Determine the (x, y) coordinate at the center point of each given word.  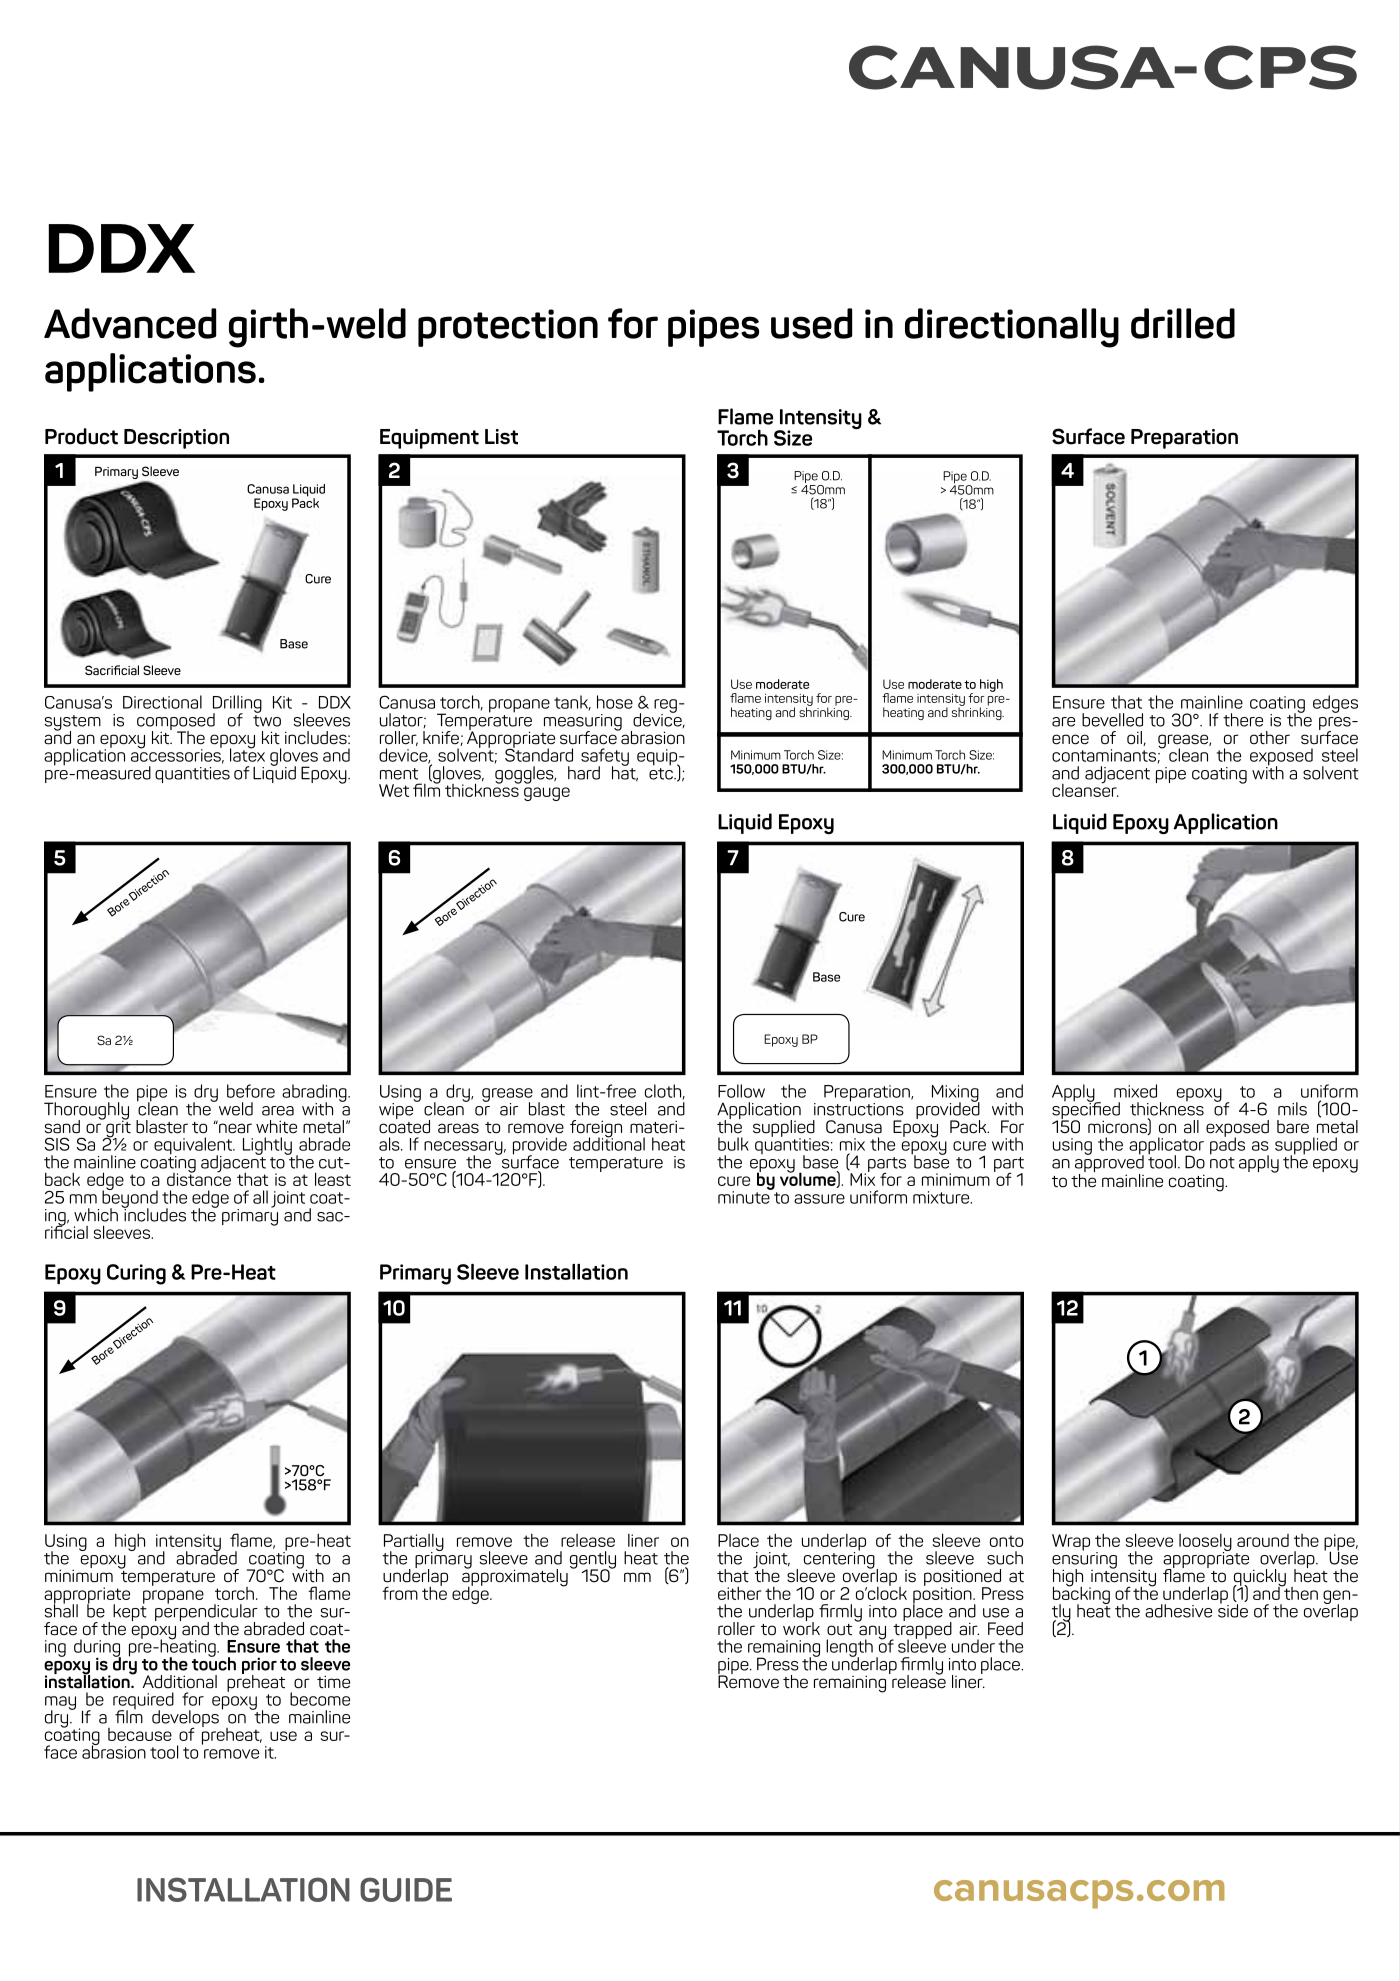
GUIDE (406, 1889)
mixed (1135, 1091)
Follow (741, 1091)
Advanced (130, 323)
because (140, 1734)
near (234, 1127)
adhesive (1178, 1611)
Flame (745, 416)
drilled (1183, 323)
